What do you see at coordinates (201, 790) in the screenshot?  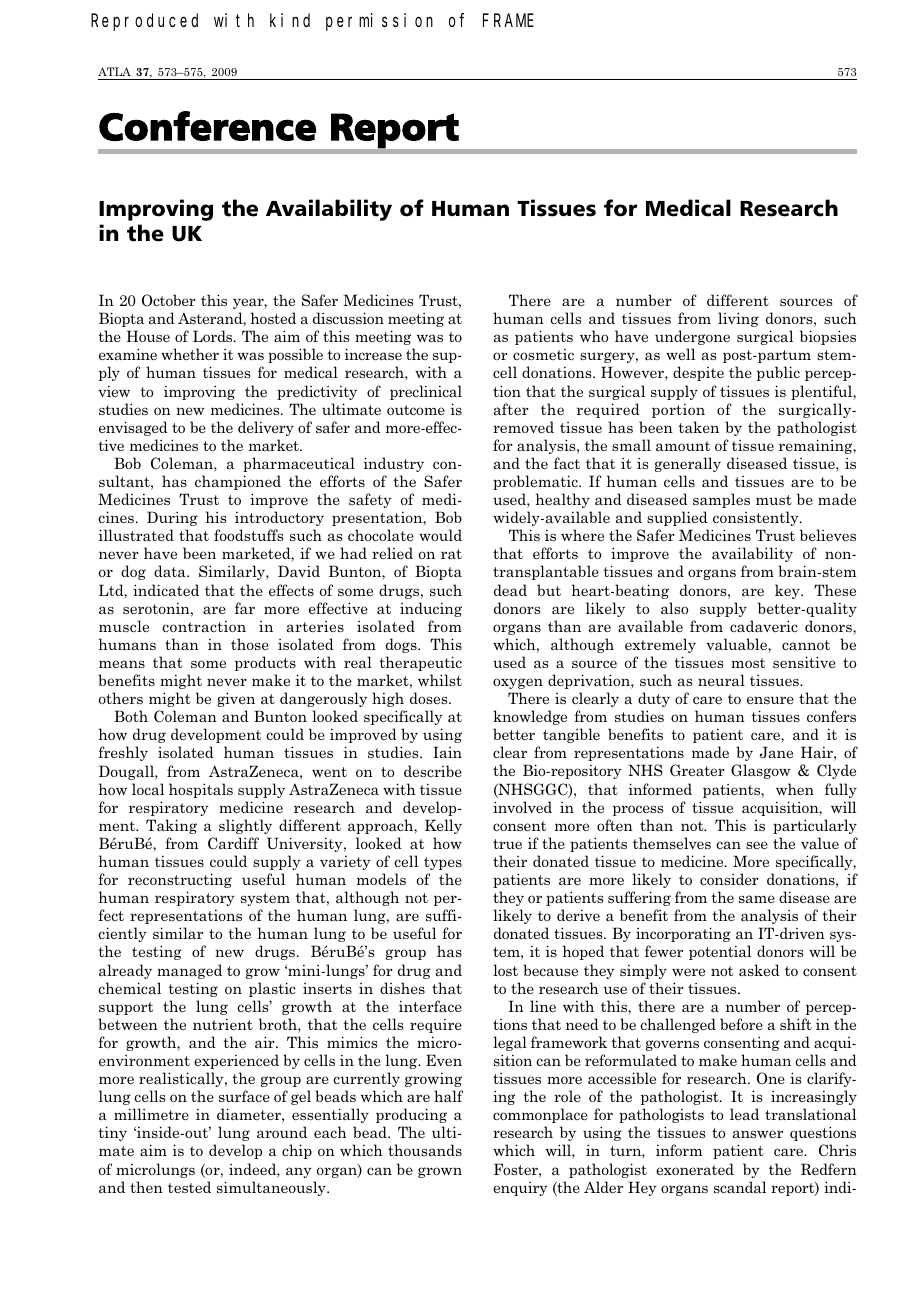 I see `hospitals` at bounding box center [201, 790].
